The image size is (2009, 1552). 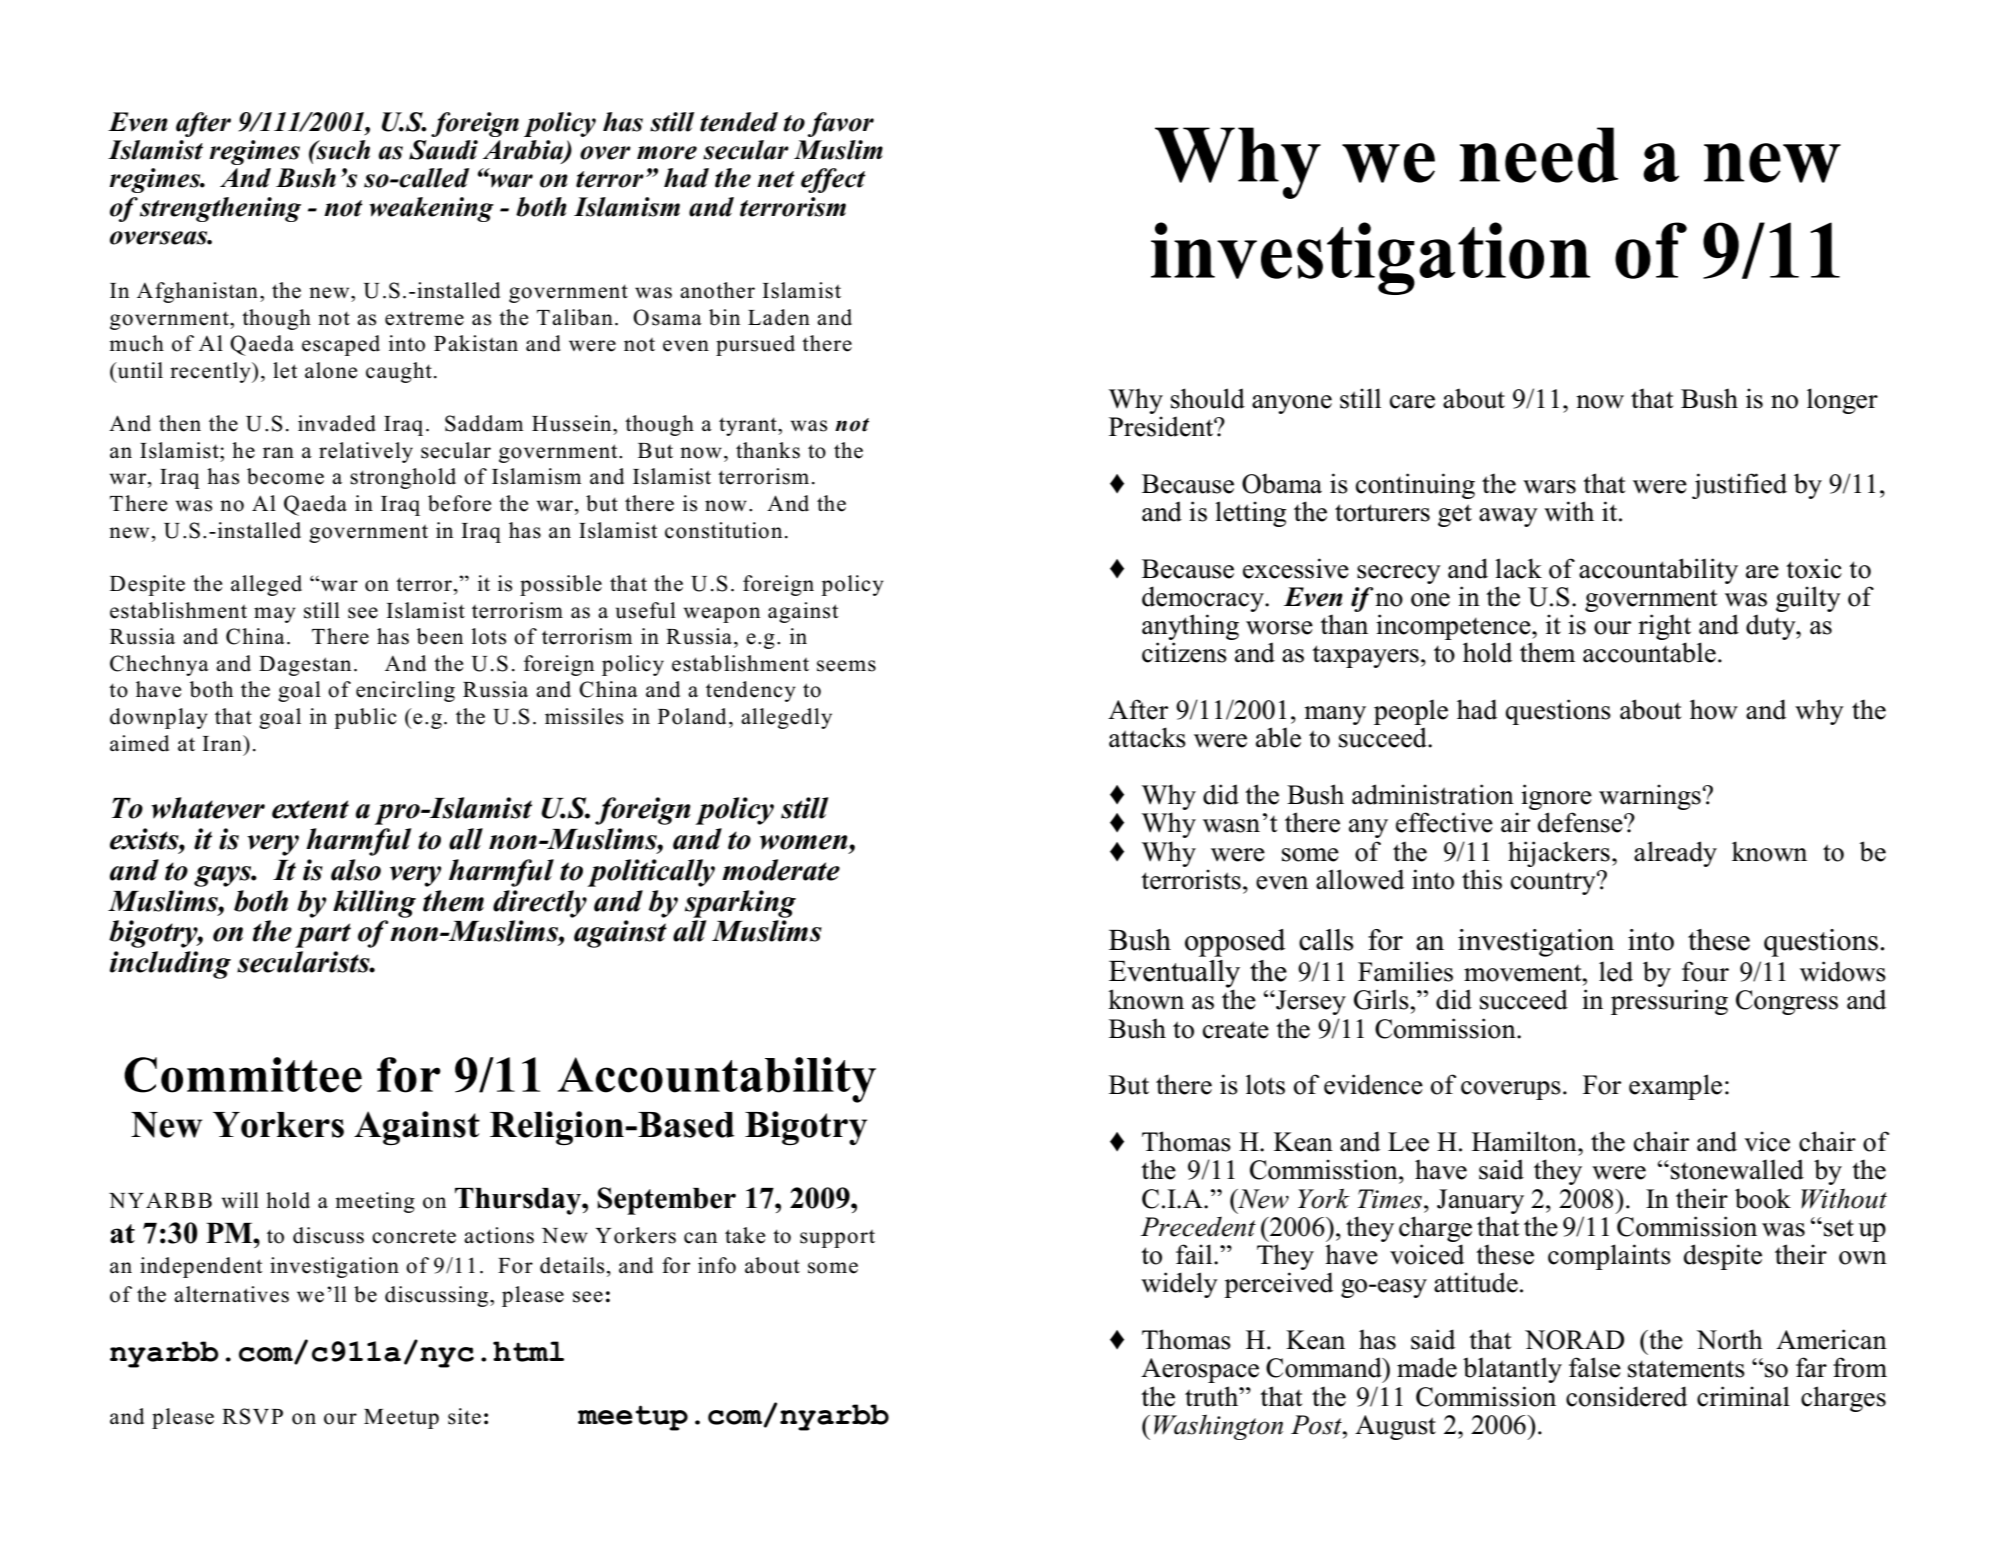 What do you see at coordinates (310, 809) in the screenshot?
I see `extent` at bounding box center [310, 809].
